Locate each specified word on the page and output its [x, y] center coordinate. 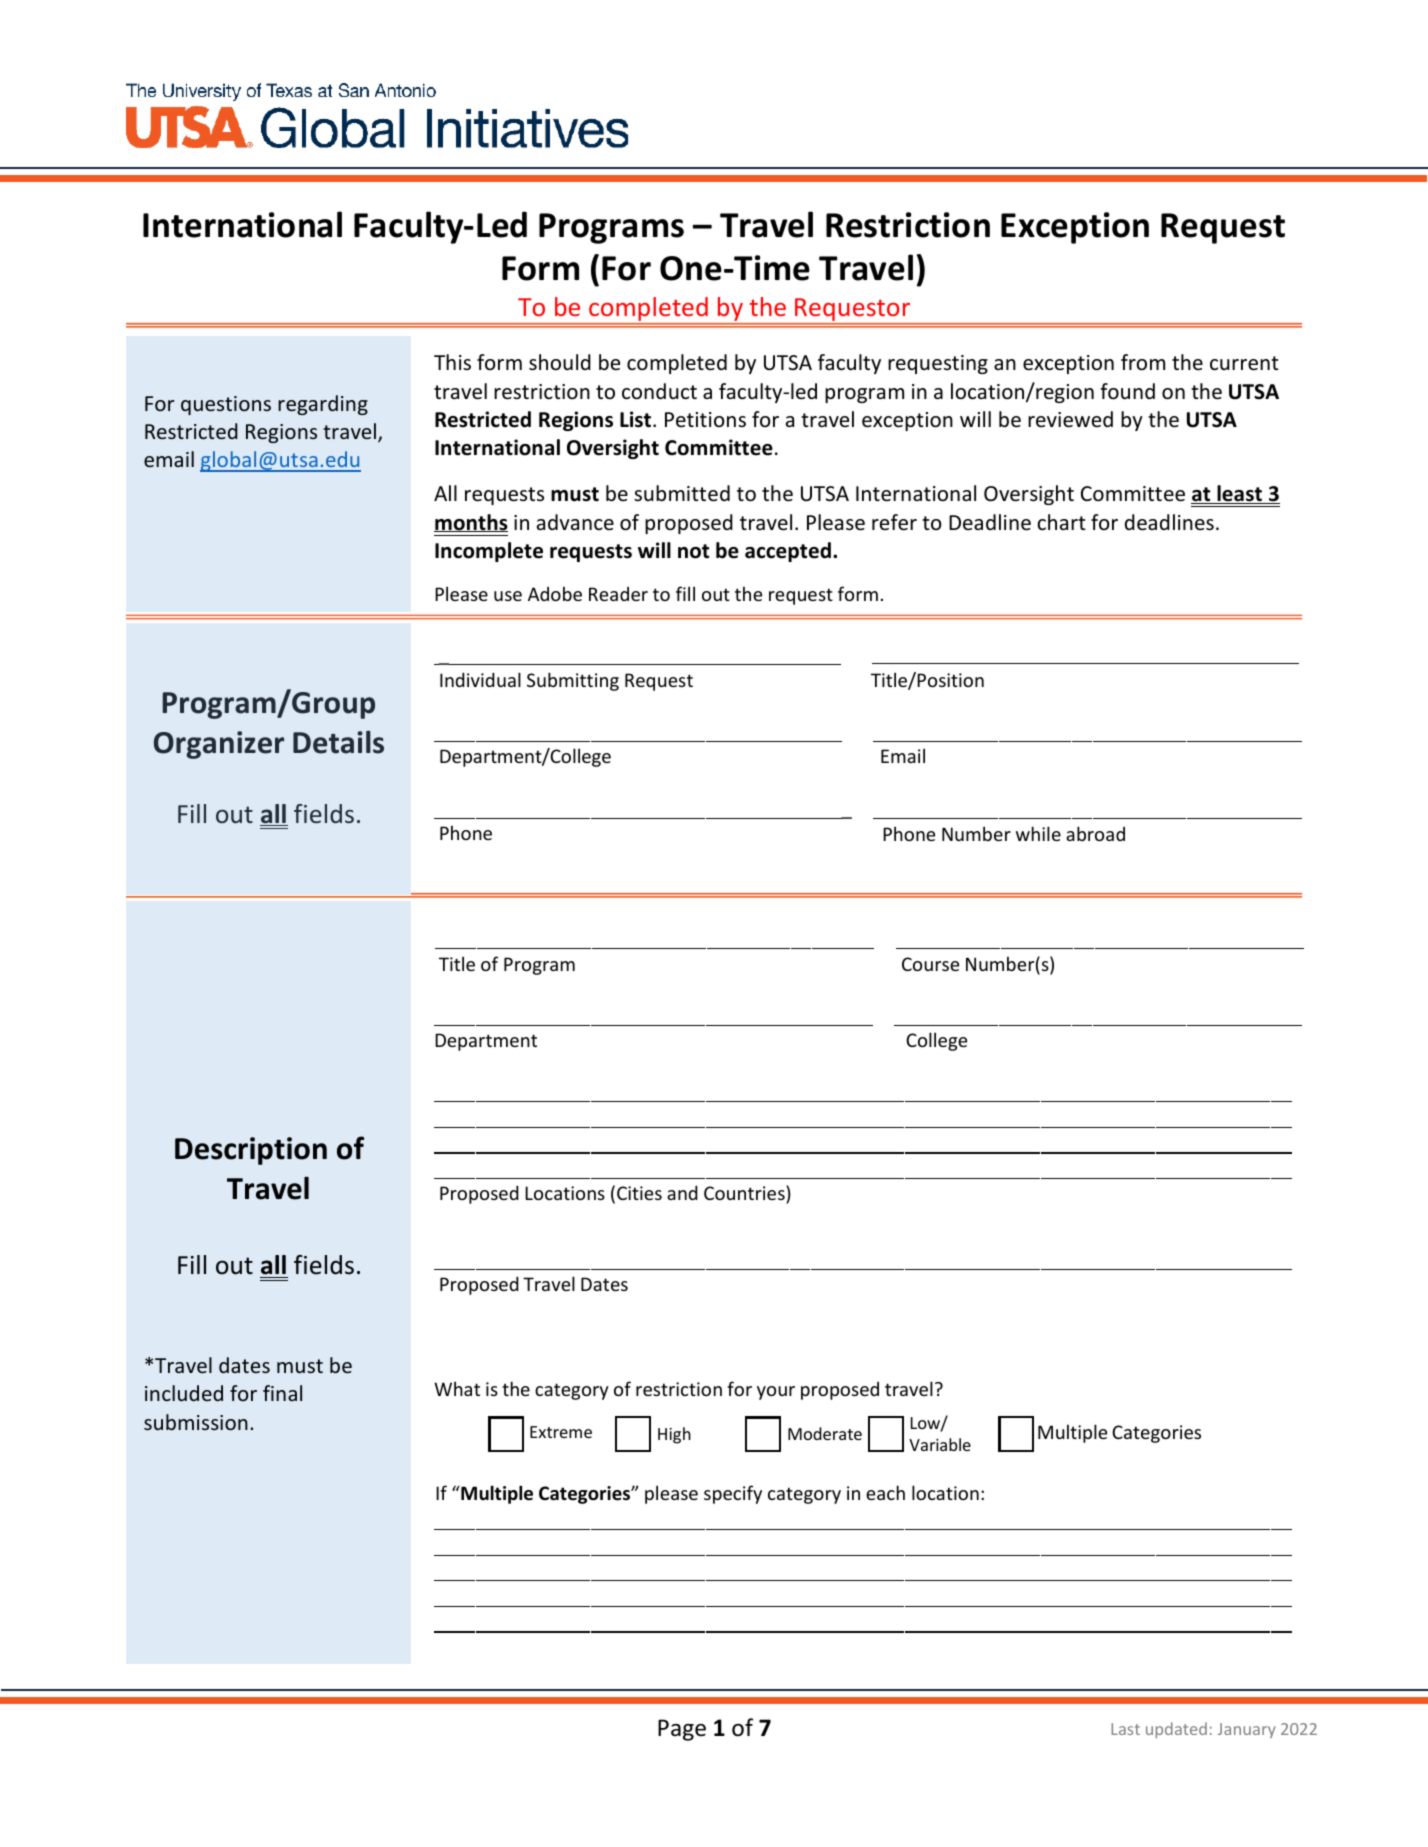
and [682, 1192]
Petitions [705, 419]
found [1127, 391]
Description [251, 1151]
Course [930, 964]
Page [682, 1730]
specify [733, 1494]
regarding [323, 405]
